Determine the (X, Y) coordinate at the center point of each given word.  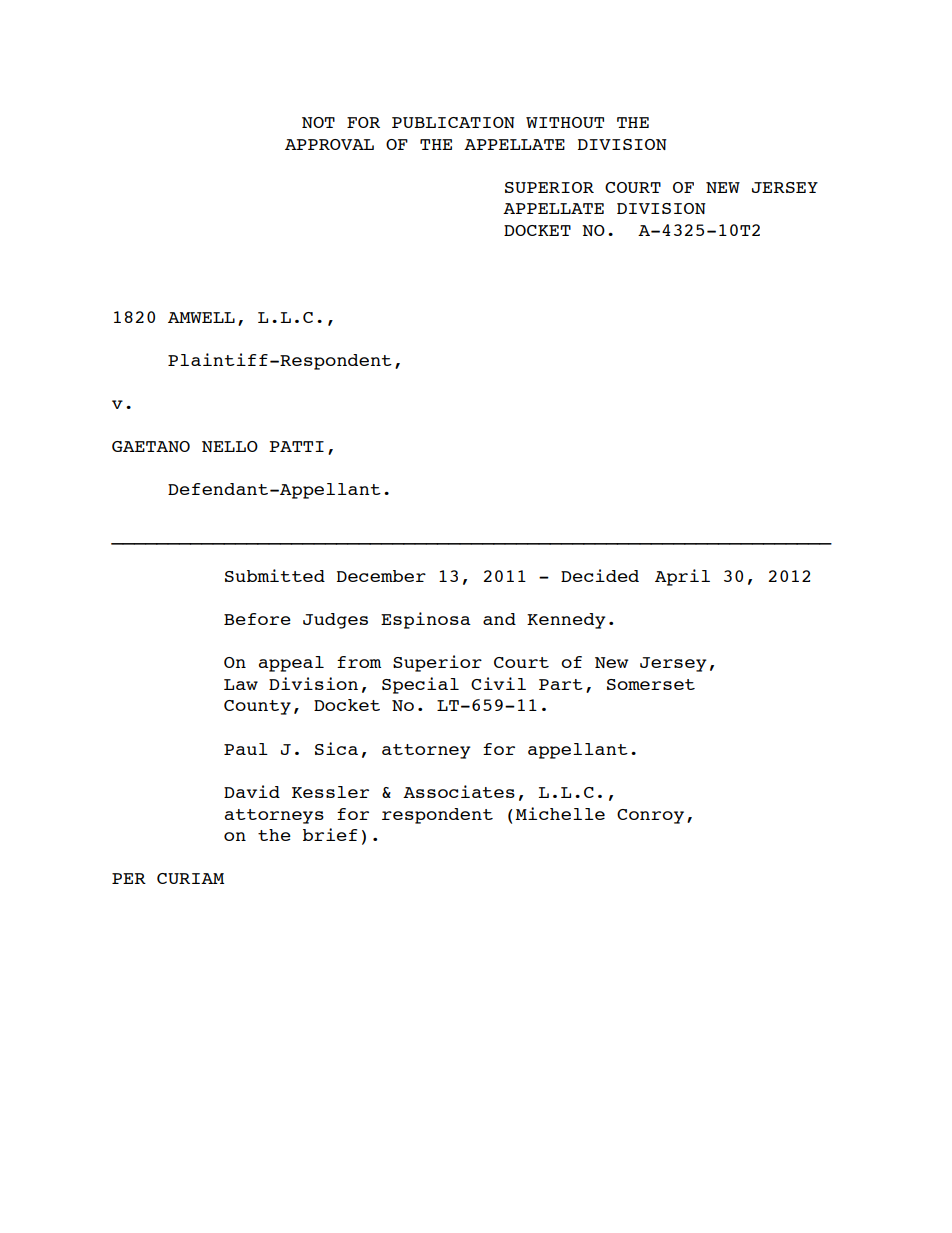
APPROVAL (329, 144)
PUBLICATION (453, 122)
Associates (459, 791)
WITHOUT (565, 122)
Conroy (650, 816)
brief (330, 834)
